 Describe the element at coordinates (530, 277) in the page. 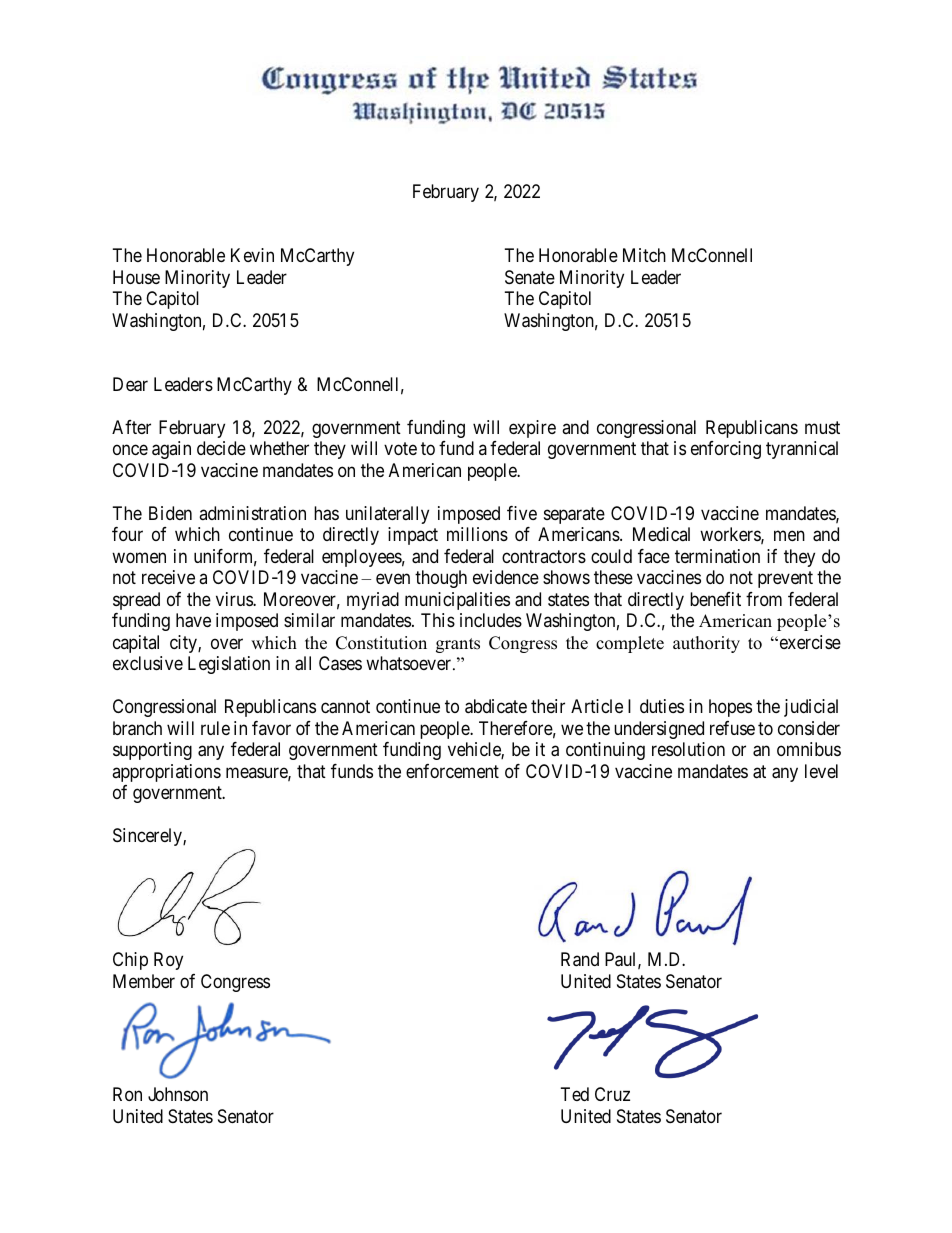

I see `Senate` at that location.
